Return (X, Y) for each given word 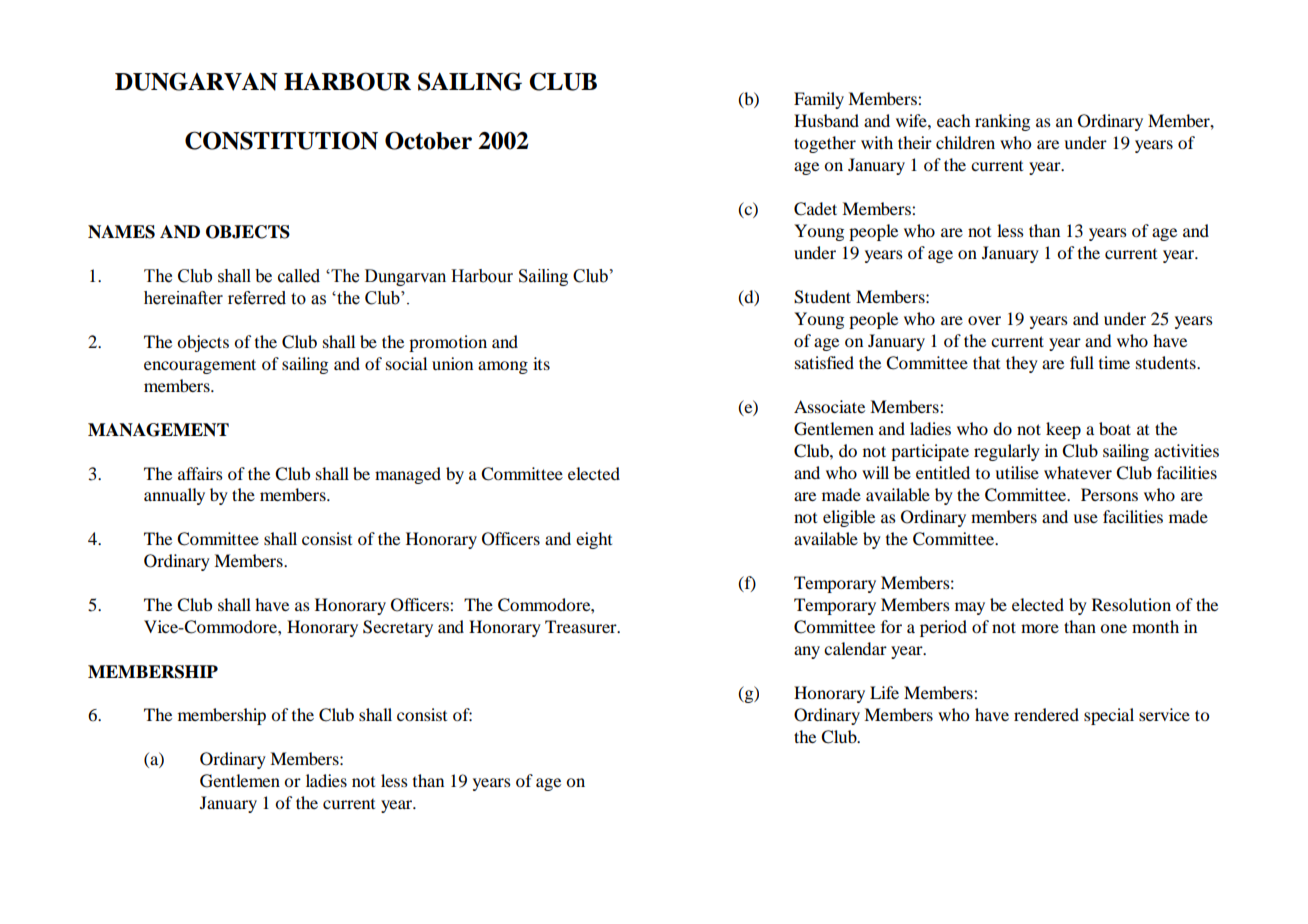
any (807, 652)
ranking (1002, 122)
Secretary (398, 628)
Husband (826, 120)
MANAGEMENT (158, 430)
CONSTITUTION (281, 140)
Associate (829, 406)
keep (1063, 430)
